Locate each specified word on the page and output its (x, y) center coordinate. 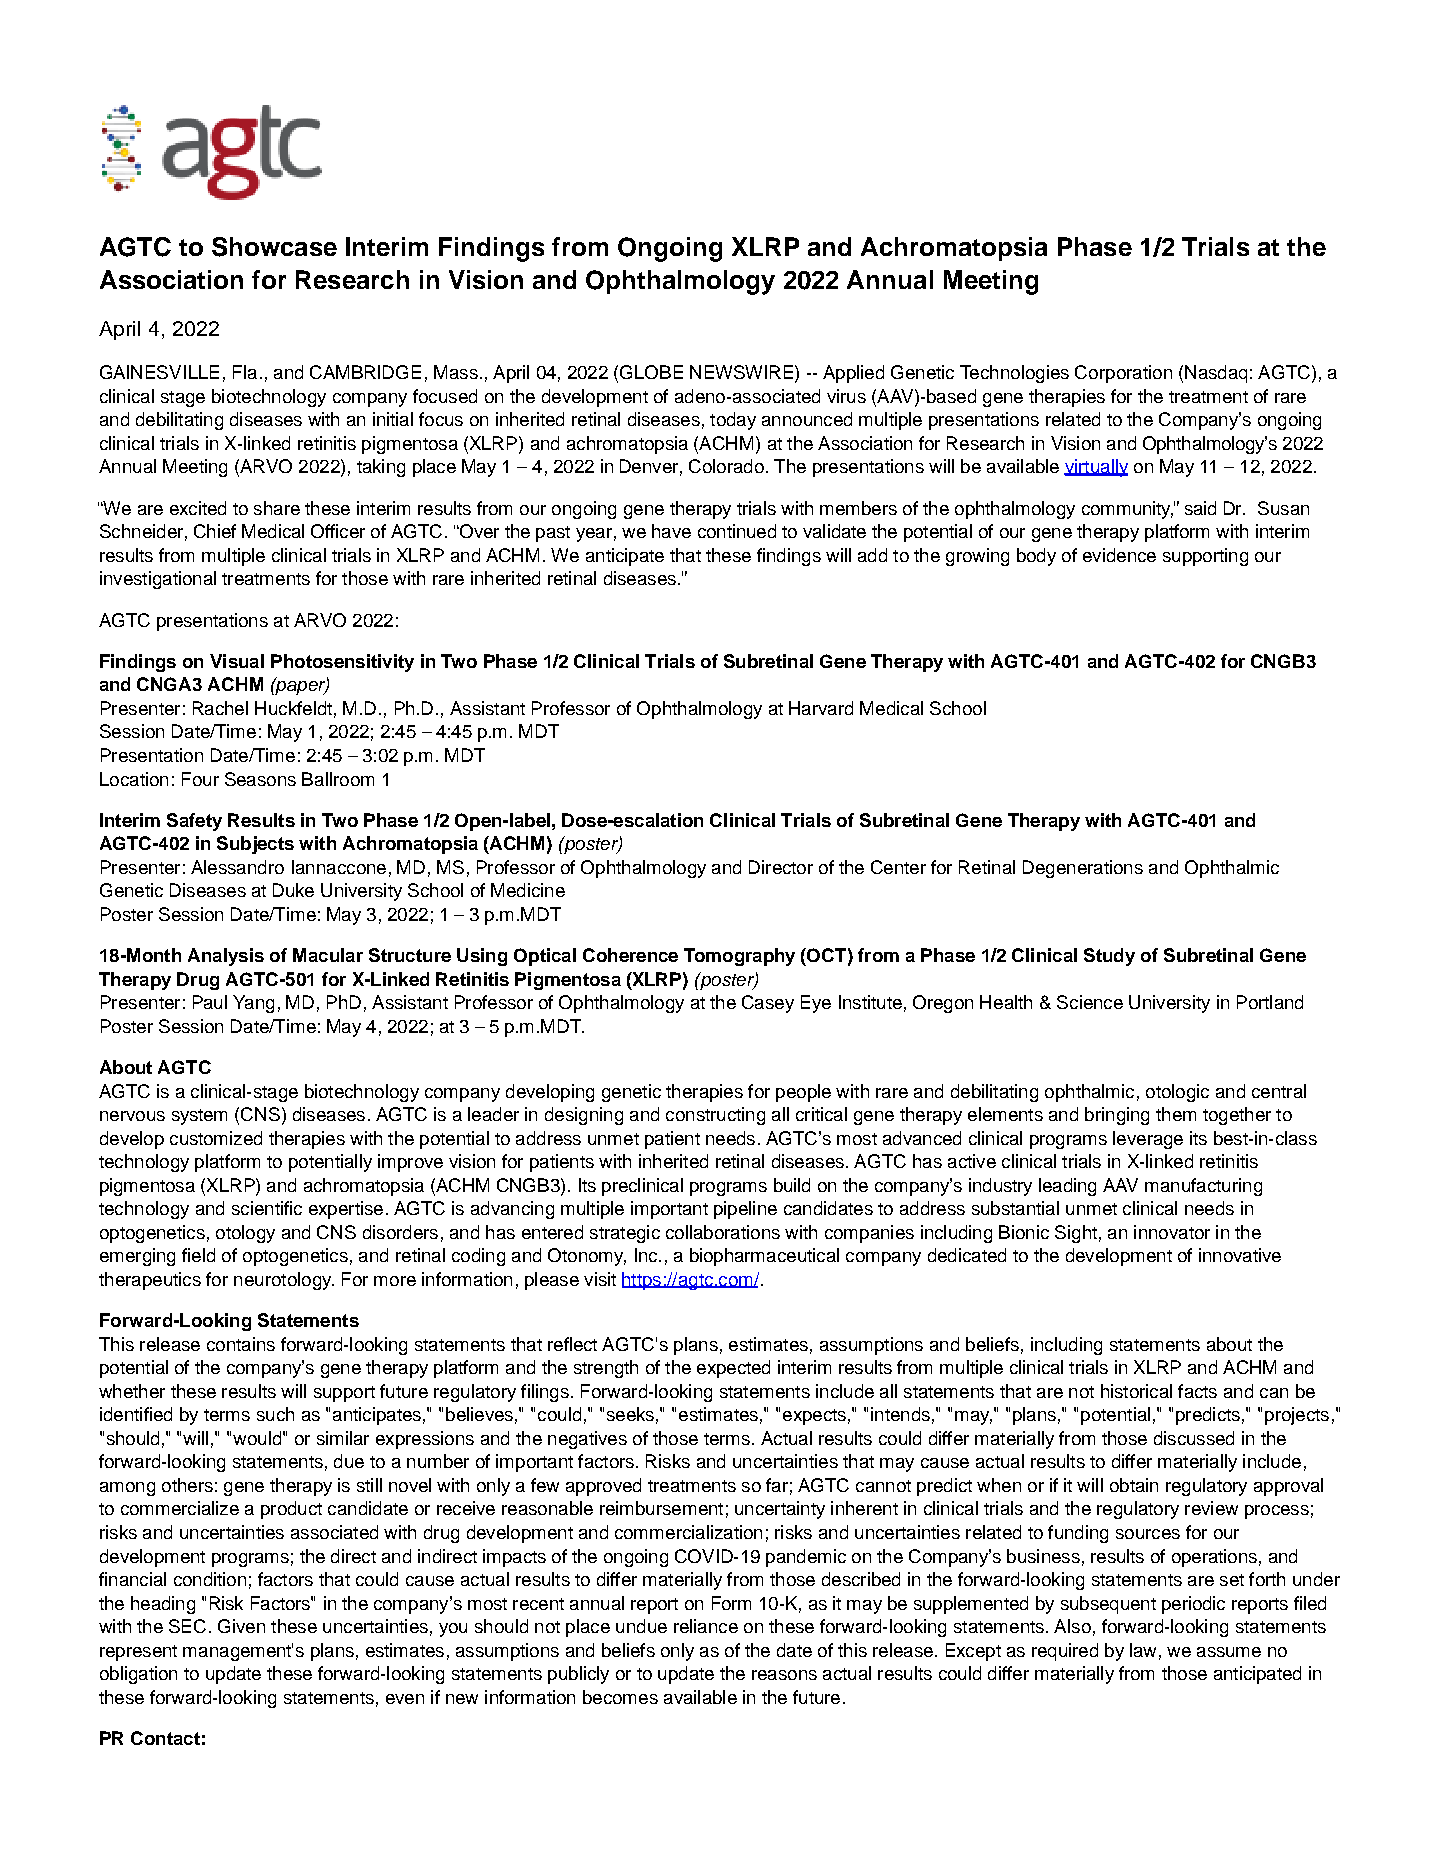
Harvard (821, 708)
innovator (1172, 1232)
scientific (267, 1208)
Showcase (274, 247)
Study (1109, 957)
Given (241, 1626)
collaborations (723, 1232)
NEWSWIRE (741, 372)
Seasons (260, 779)
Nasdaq (1216, 374)
